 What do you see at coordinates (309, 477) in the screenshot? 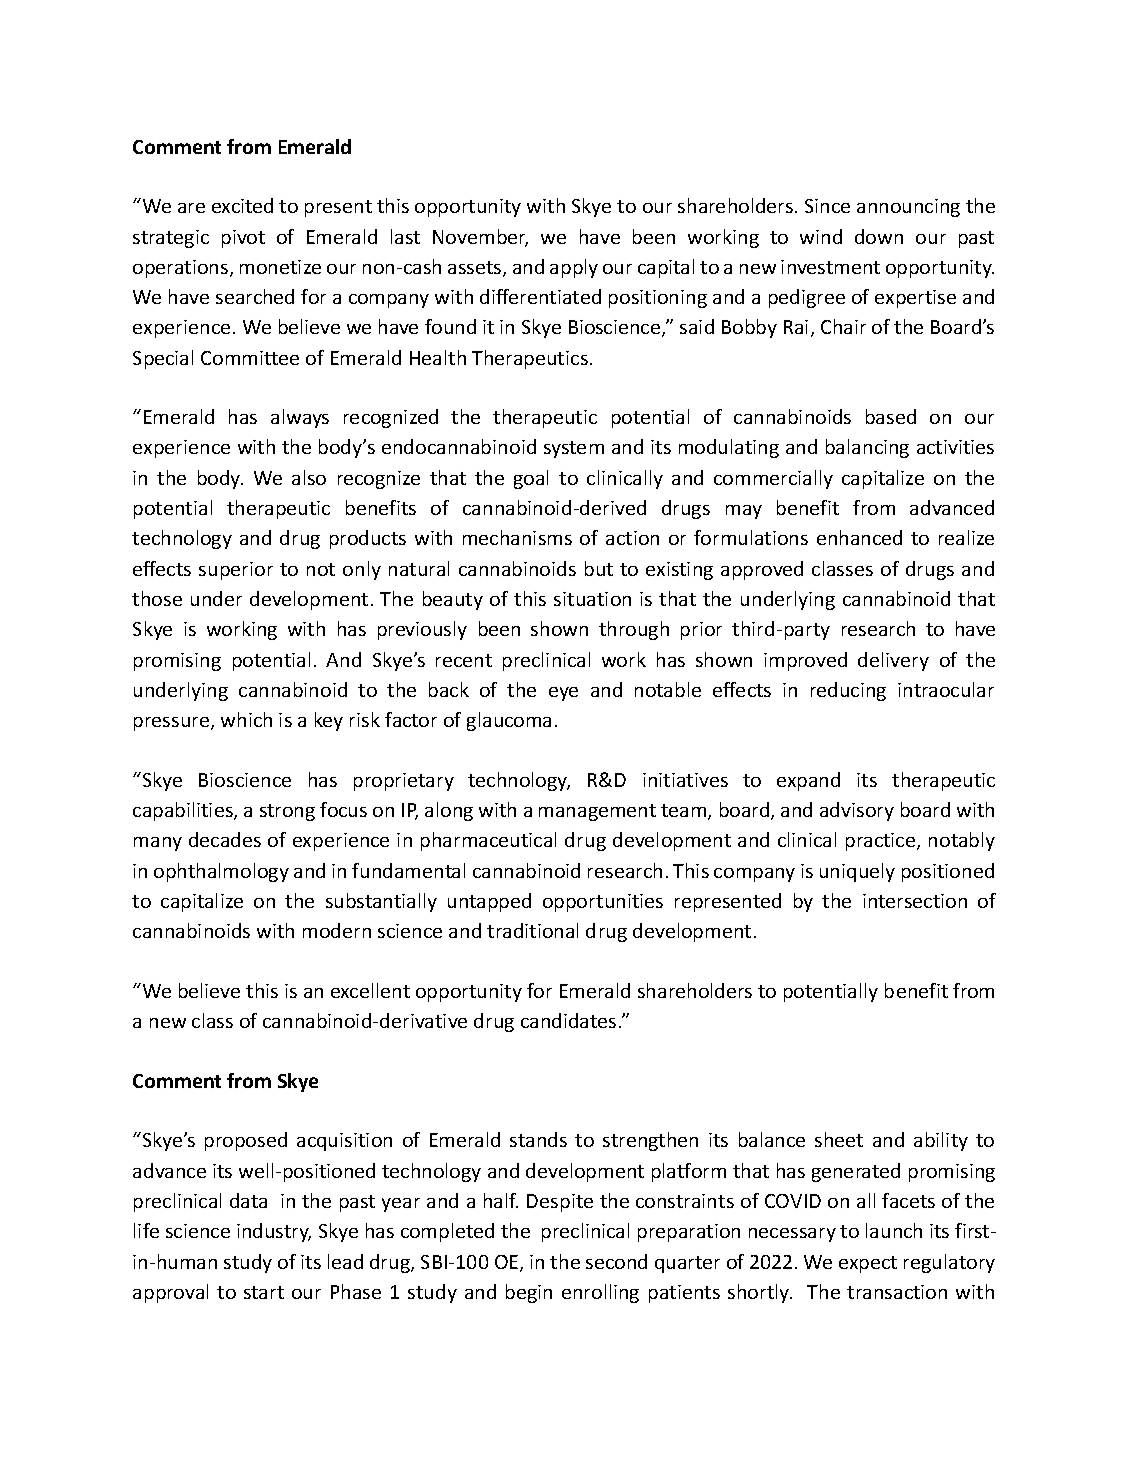
I see `also` at bounding box center [309, 477].
